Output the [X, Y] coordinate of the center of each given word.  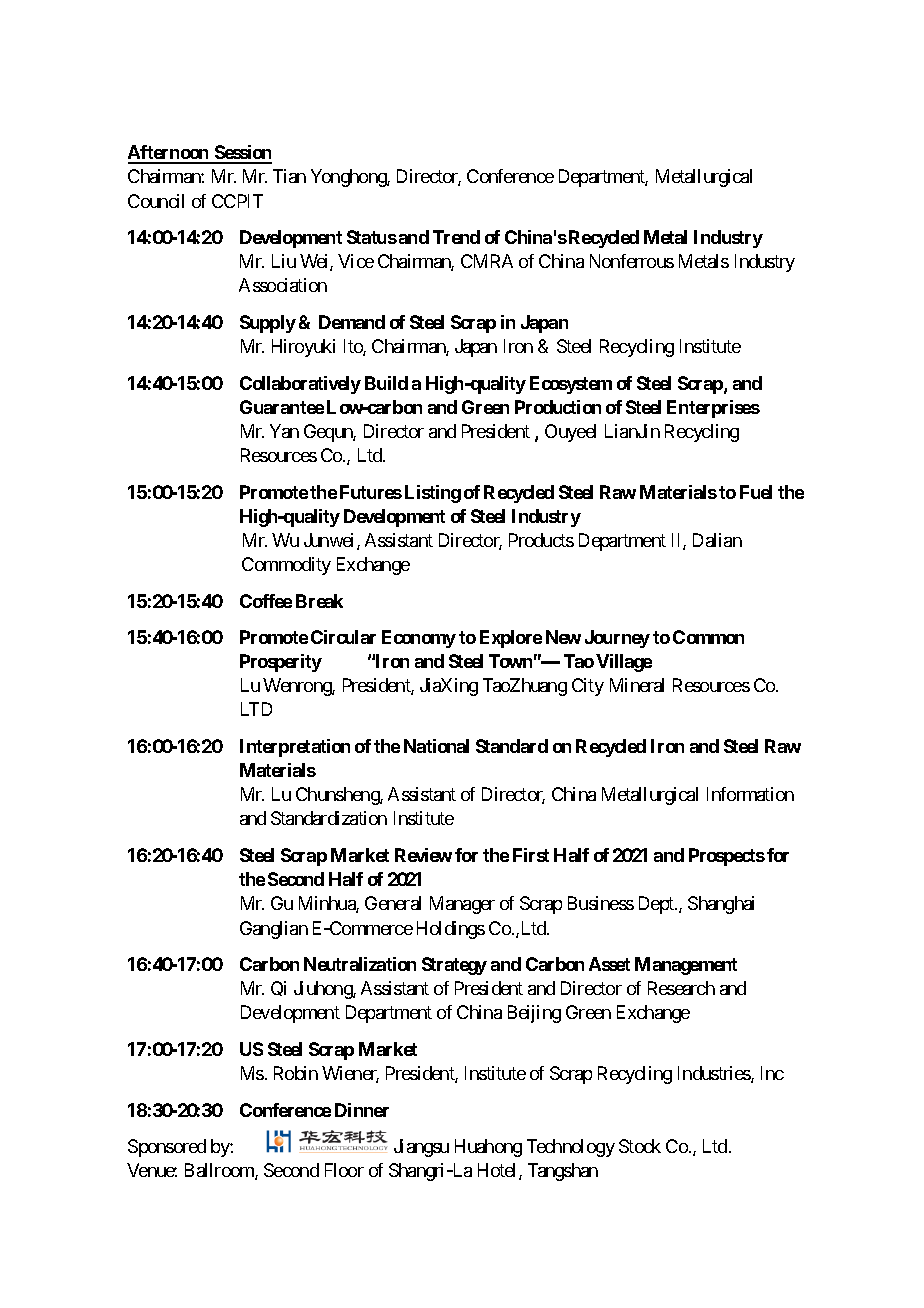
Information [750, 794]
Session [242, 154]
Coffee [266, 601]
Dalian [717, 540]
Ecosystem [571, 385]
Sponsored [167, 1148]
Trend [456, 237]
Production [558, 407]
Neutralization [360, 964]
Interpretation [295, 748]
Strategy [454, 966]
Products [541, 540]
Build [386, 383]
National [436, 746]
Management [686, 966]
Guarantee [282, 407]
